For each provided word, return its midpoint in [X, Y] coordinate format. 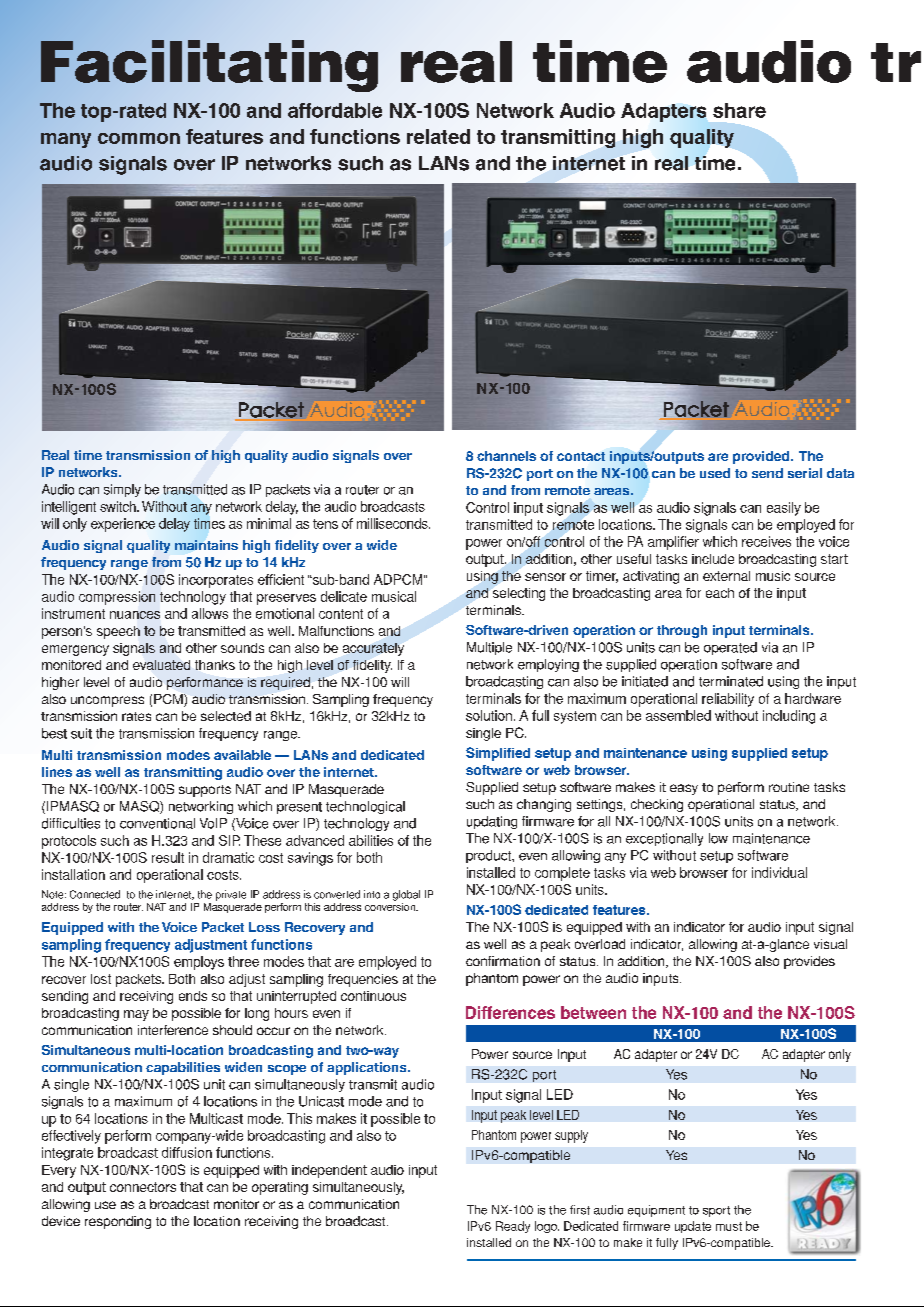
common [139, 138]
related [438, 136]
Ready [513, 1227]
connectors [143, 1187]
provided [761, 457]
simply [122, 490]
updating [492, 822]
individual [779, 872]
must [729, 1226]
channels [506, 456]
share [739, 110]
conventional [157, 823]
